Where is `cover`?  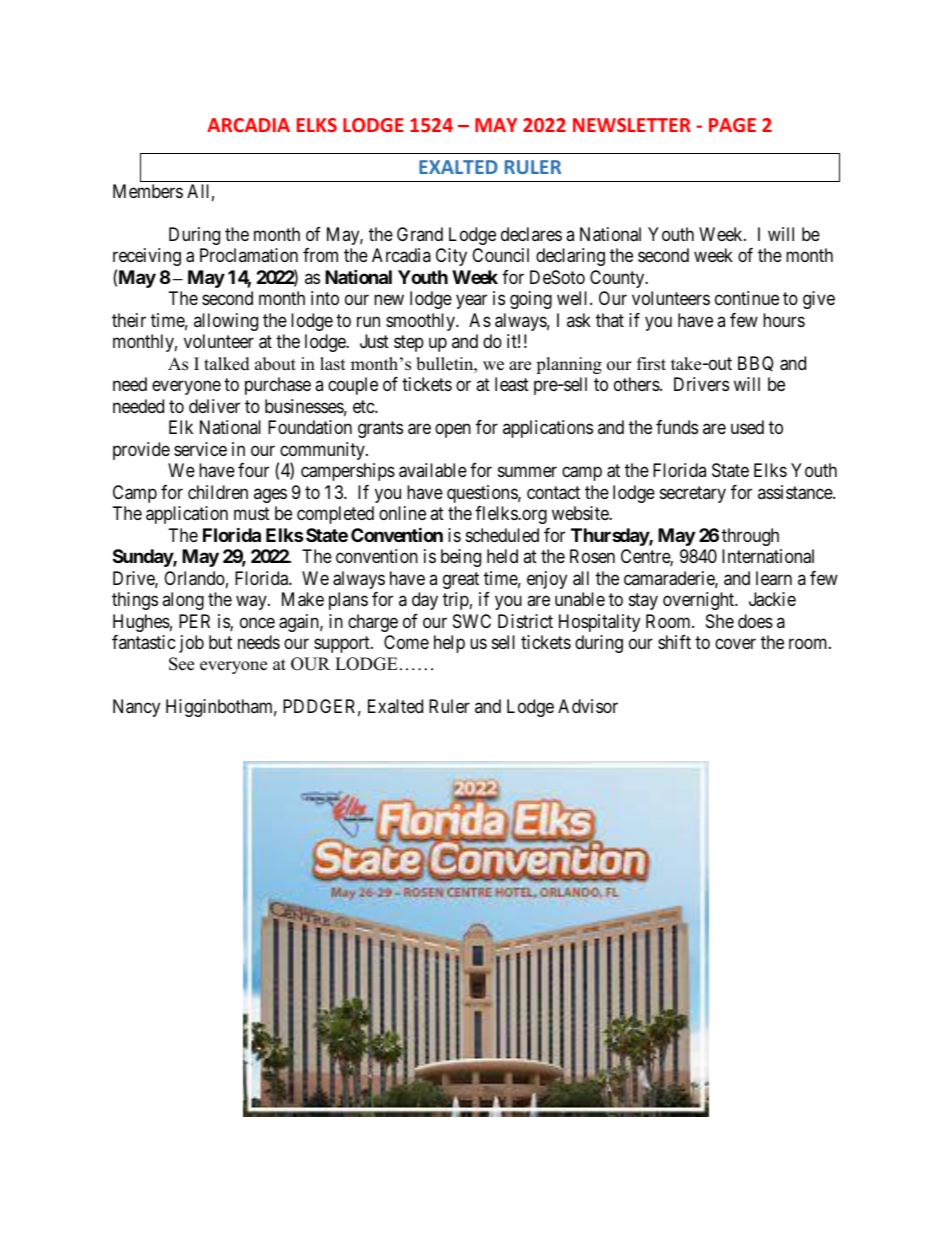
cover is located at coordinates (735, 643).
